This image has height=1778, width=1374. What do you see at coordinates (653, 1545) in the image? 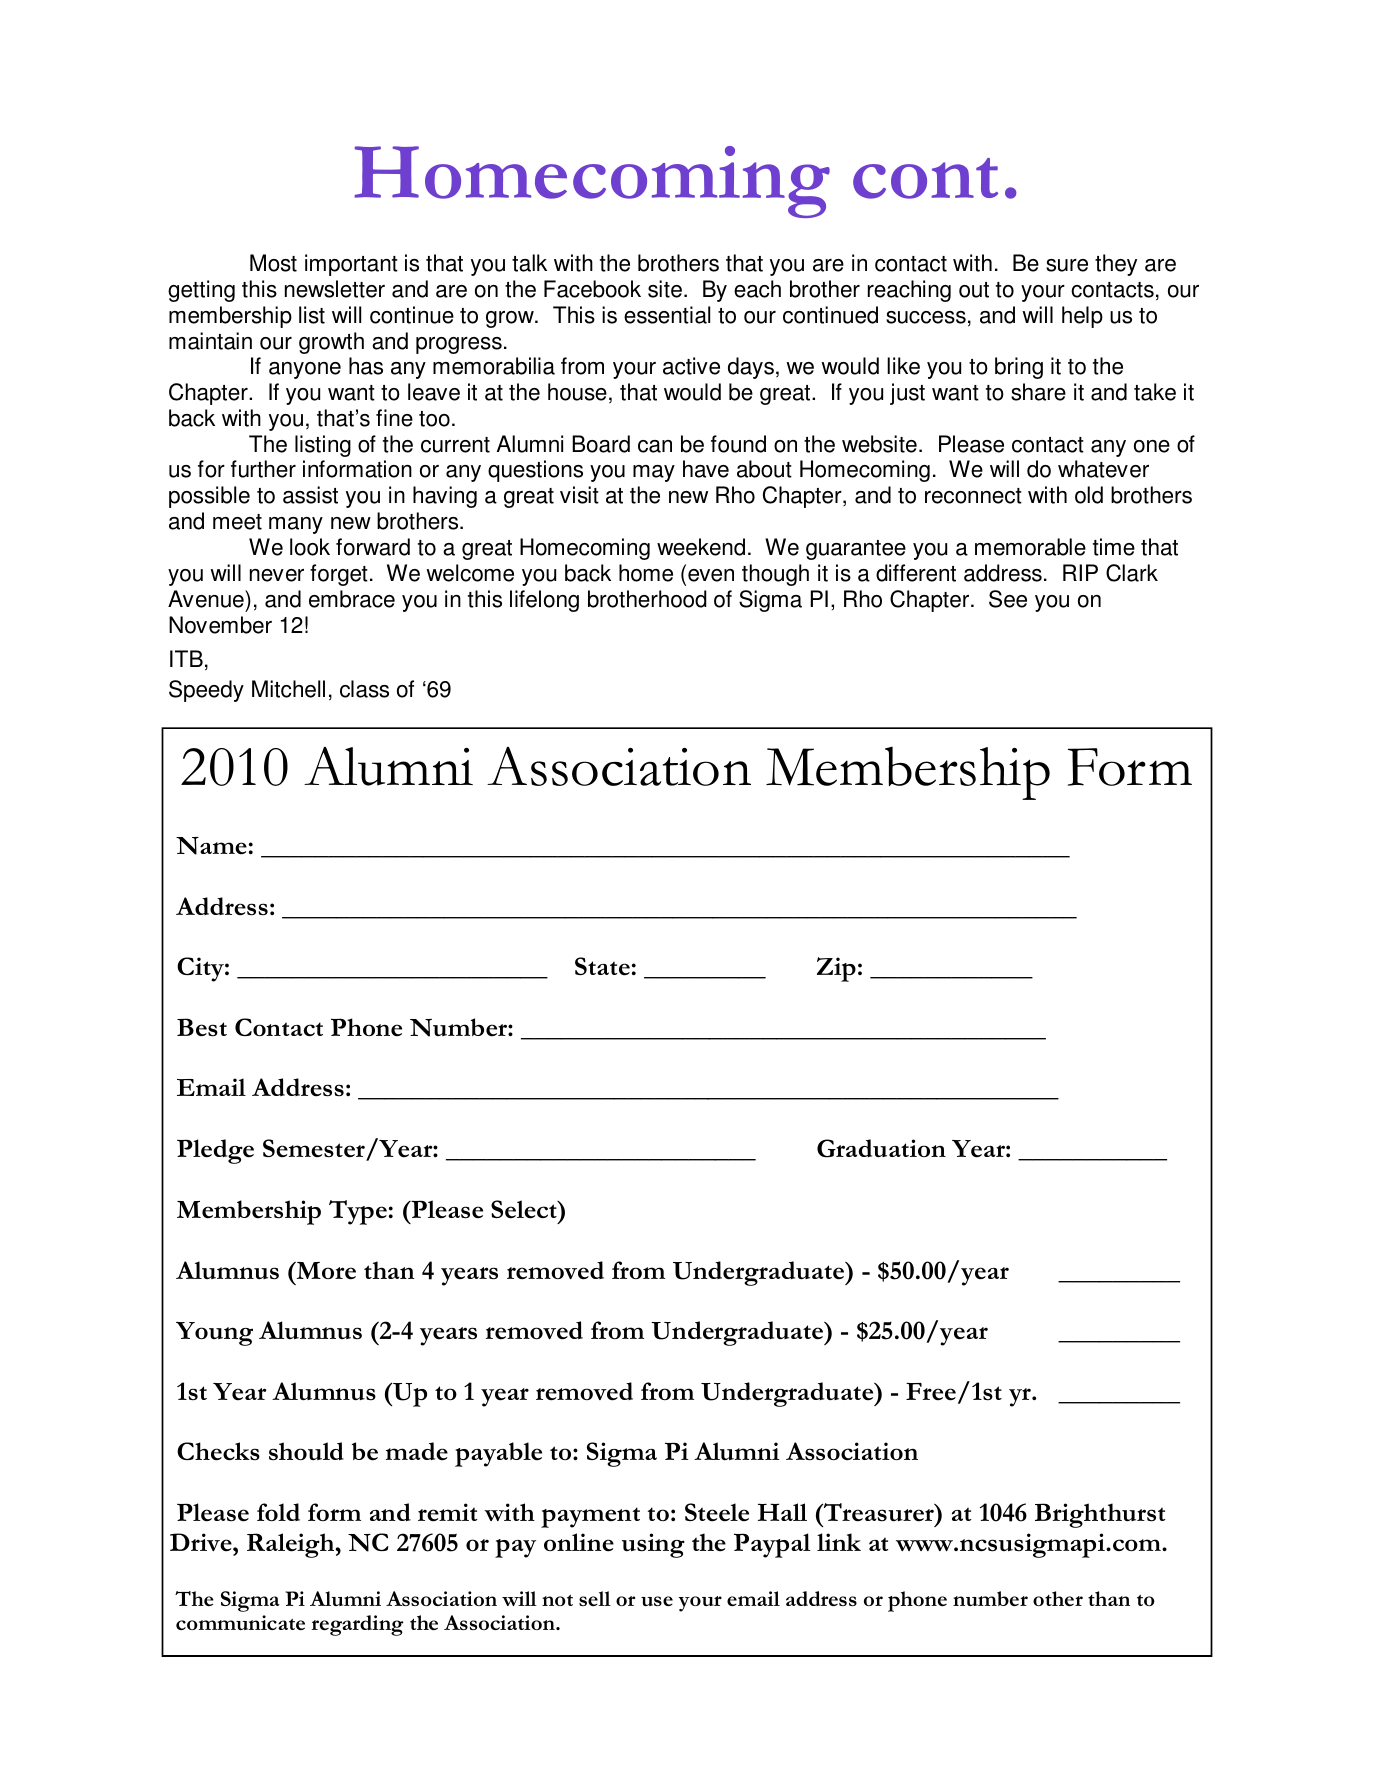
I see `using` at bounding box center [653, 1545].
